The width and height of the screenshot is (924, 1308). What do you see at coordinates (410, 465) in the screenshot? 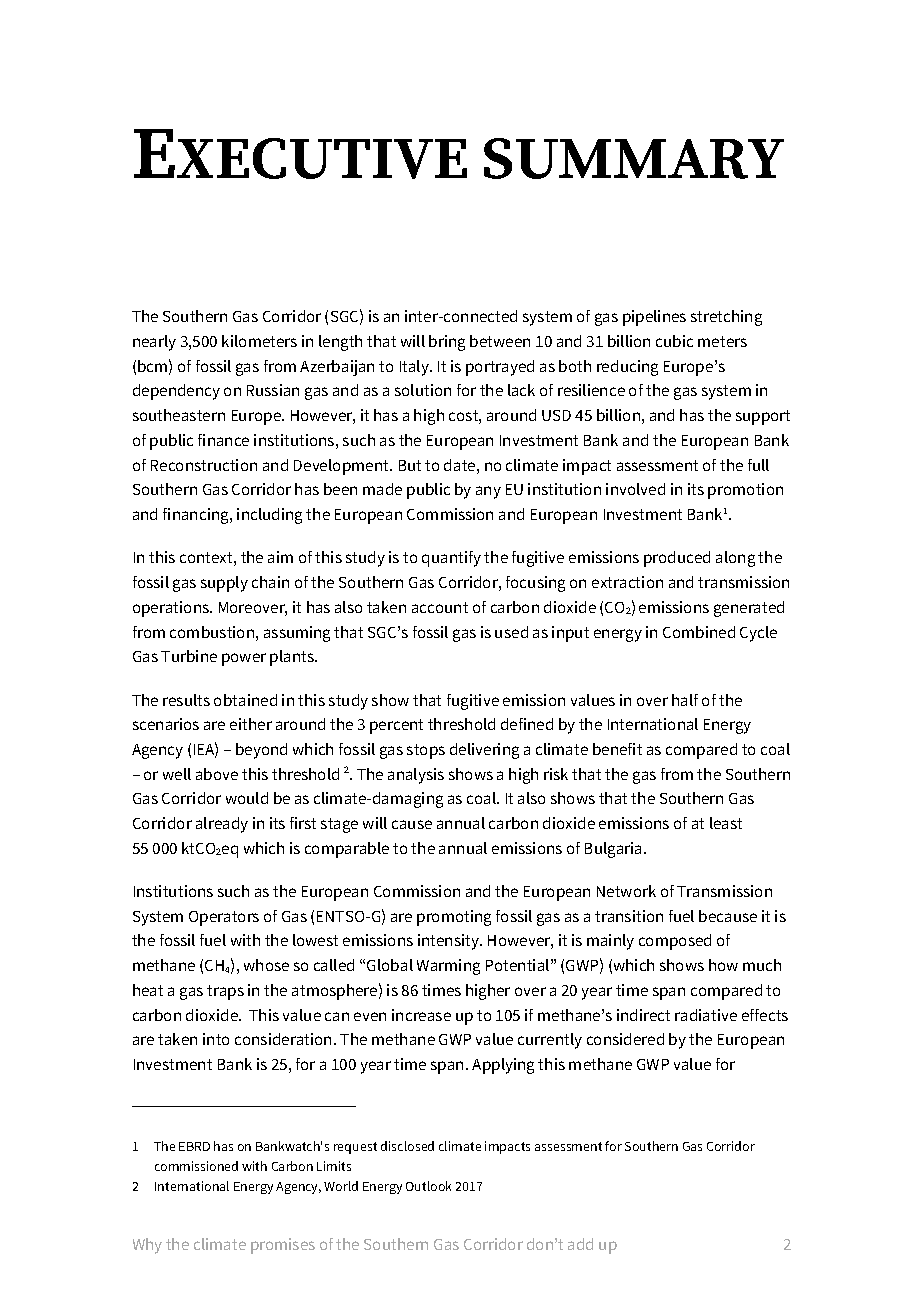
I see `But` at bounding box center [410, 465].
